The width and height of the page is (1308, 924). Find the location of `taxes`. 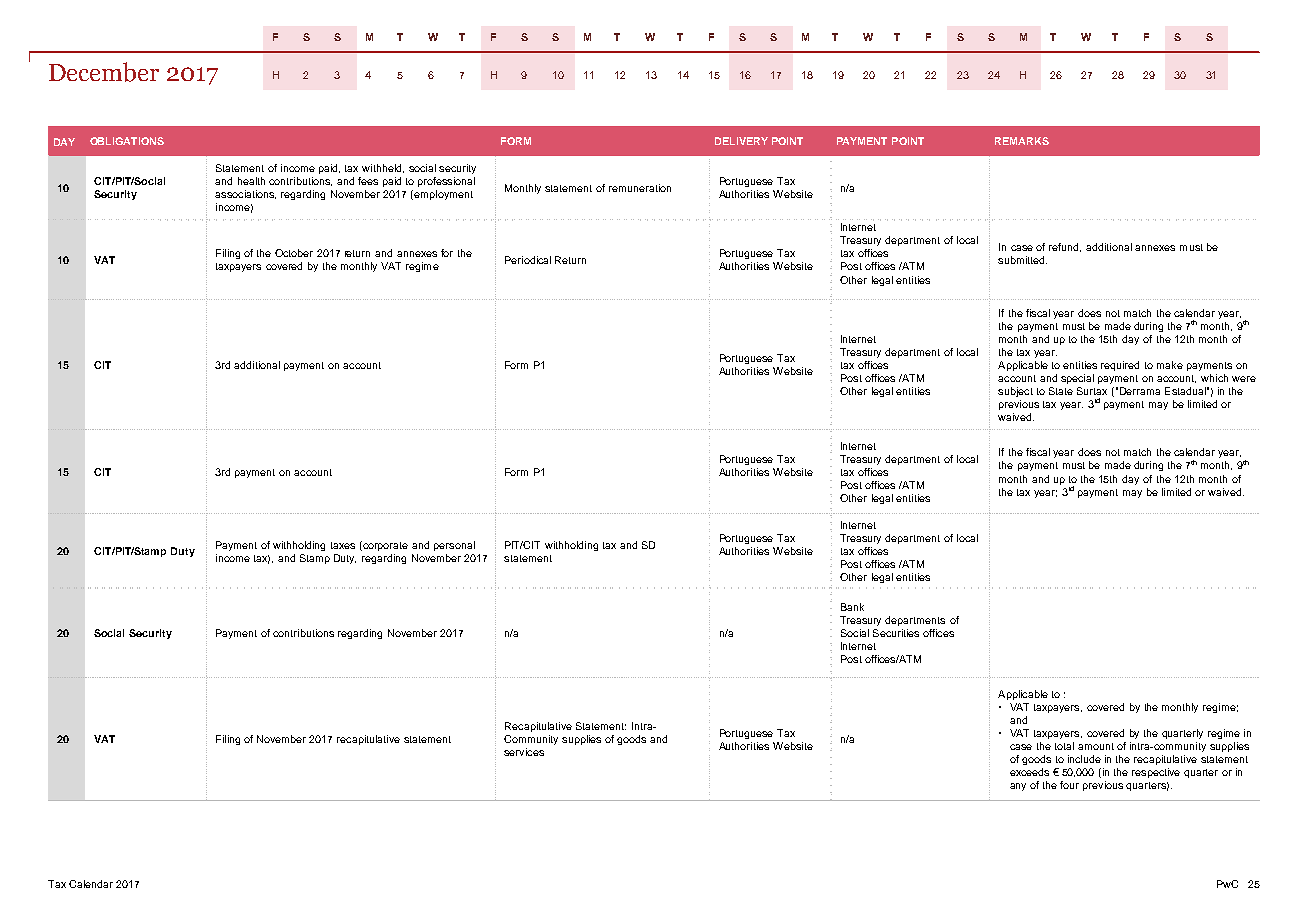

taxes is located at coordinates (343, 545).
